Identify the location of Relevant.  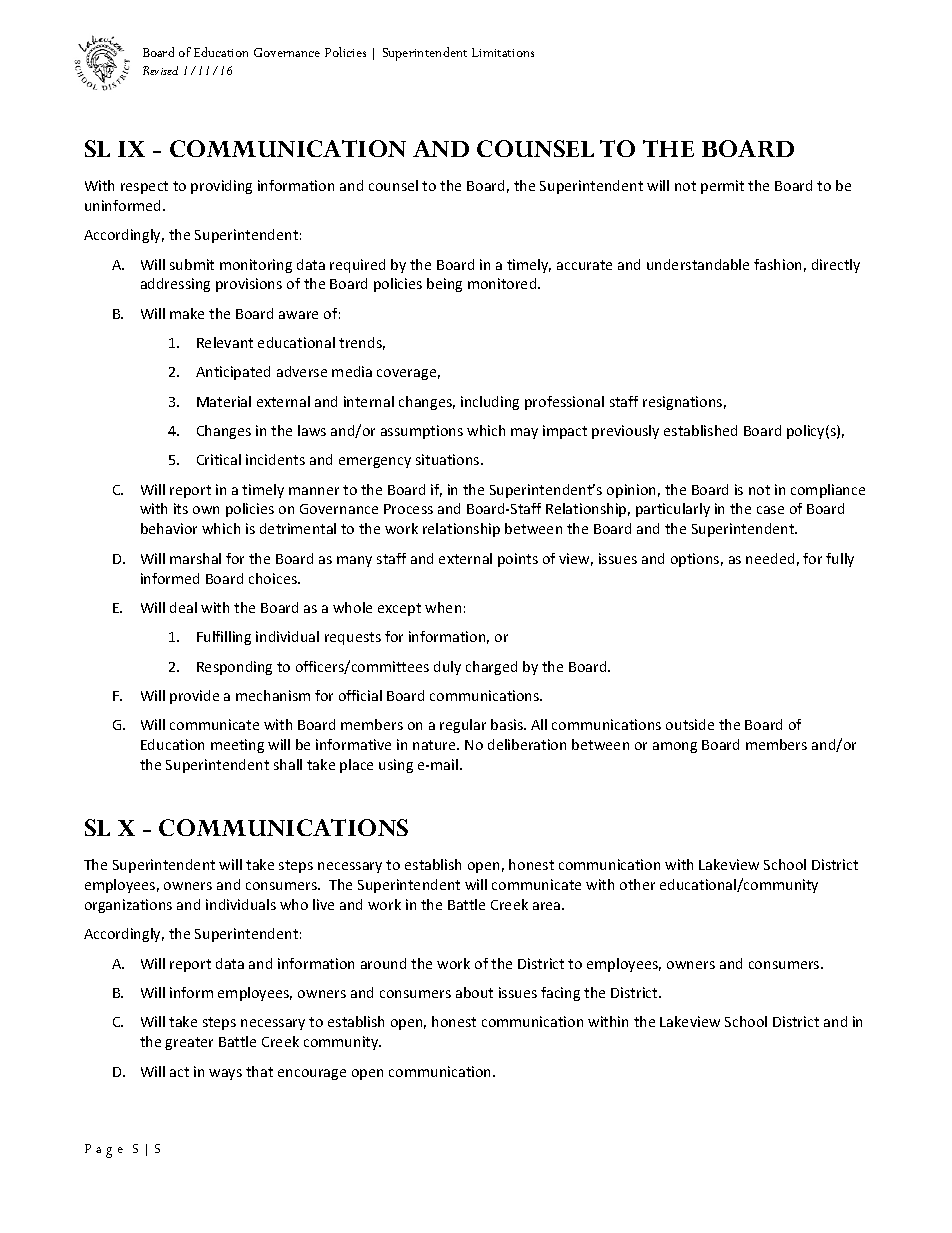
(225, 342).
